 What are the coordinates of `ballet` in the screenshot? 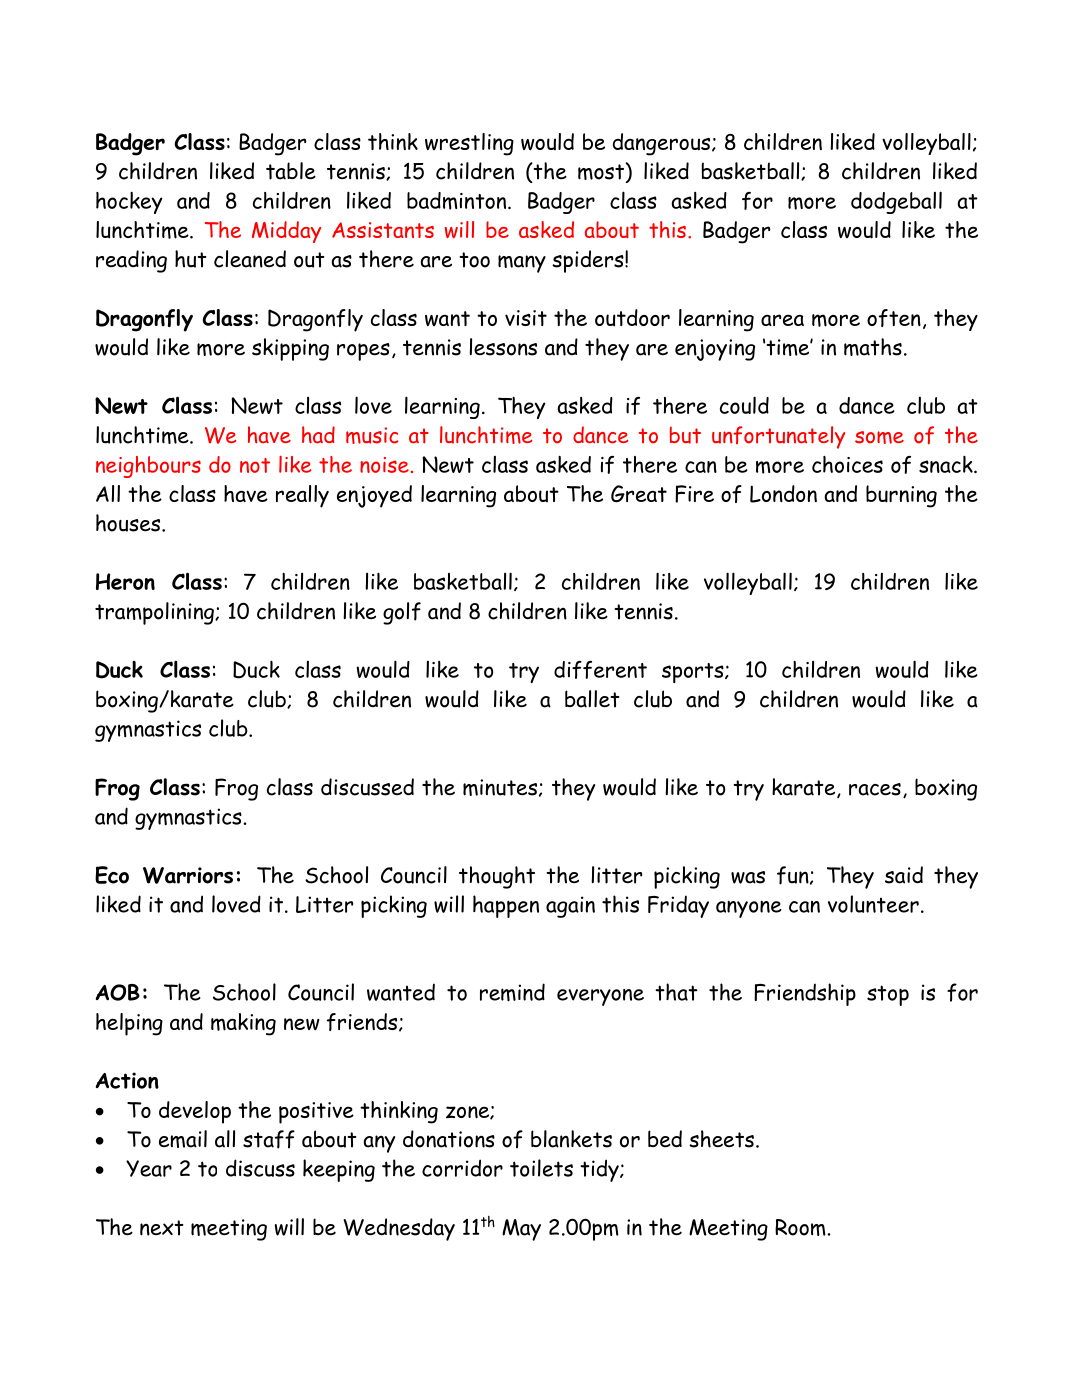 It's located at (592, 699).
